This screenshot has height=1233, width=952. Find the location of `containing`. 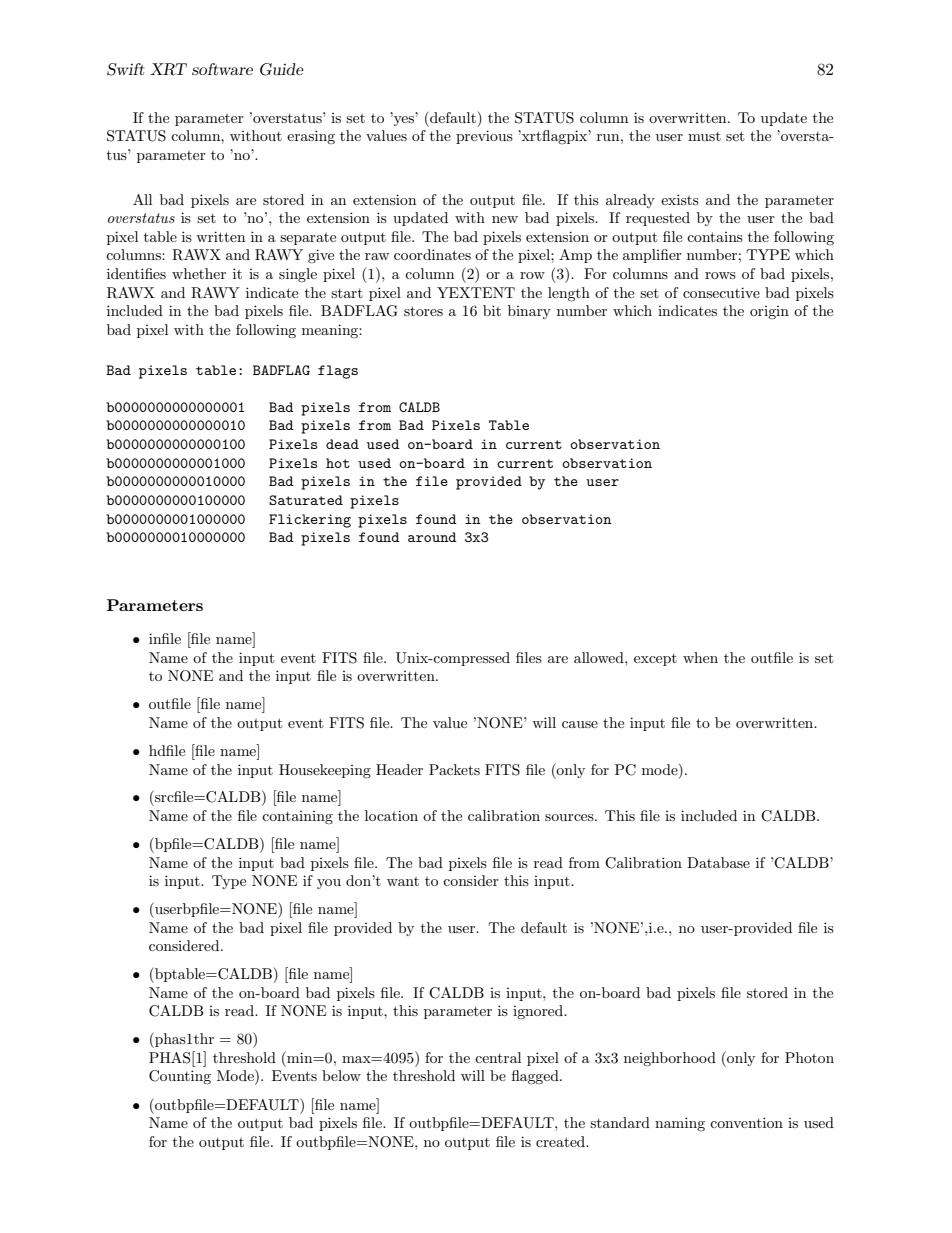

containing is located at coordinates (297, 817).
